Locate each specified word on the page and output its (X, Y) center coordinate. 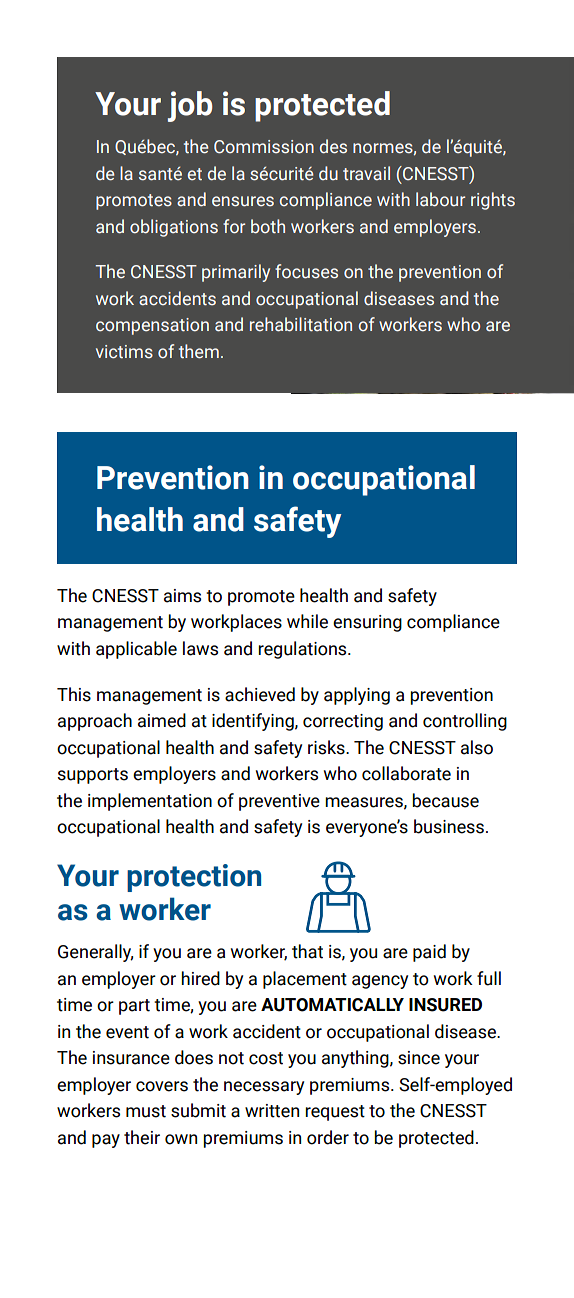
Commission (264, 147)
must (146, 1111)
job (190, 106)
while (307, 621)
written (272, 1111)
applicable (136, 650)
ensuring (367, 623)
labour (440, 199)
